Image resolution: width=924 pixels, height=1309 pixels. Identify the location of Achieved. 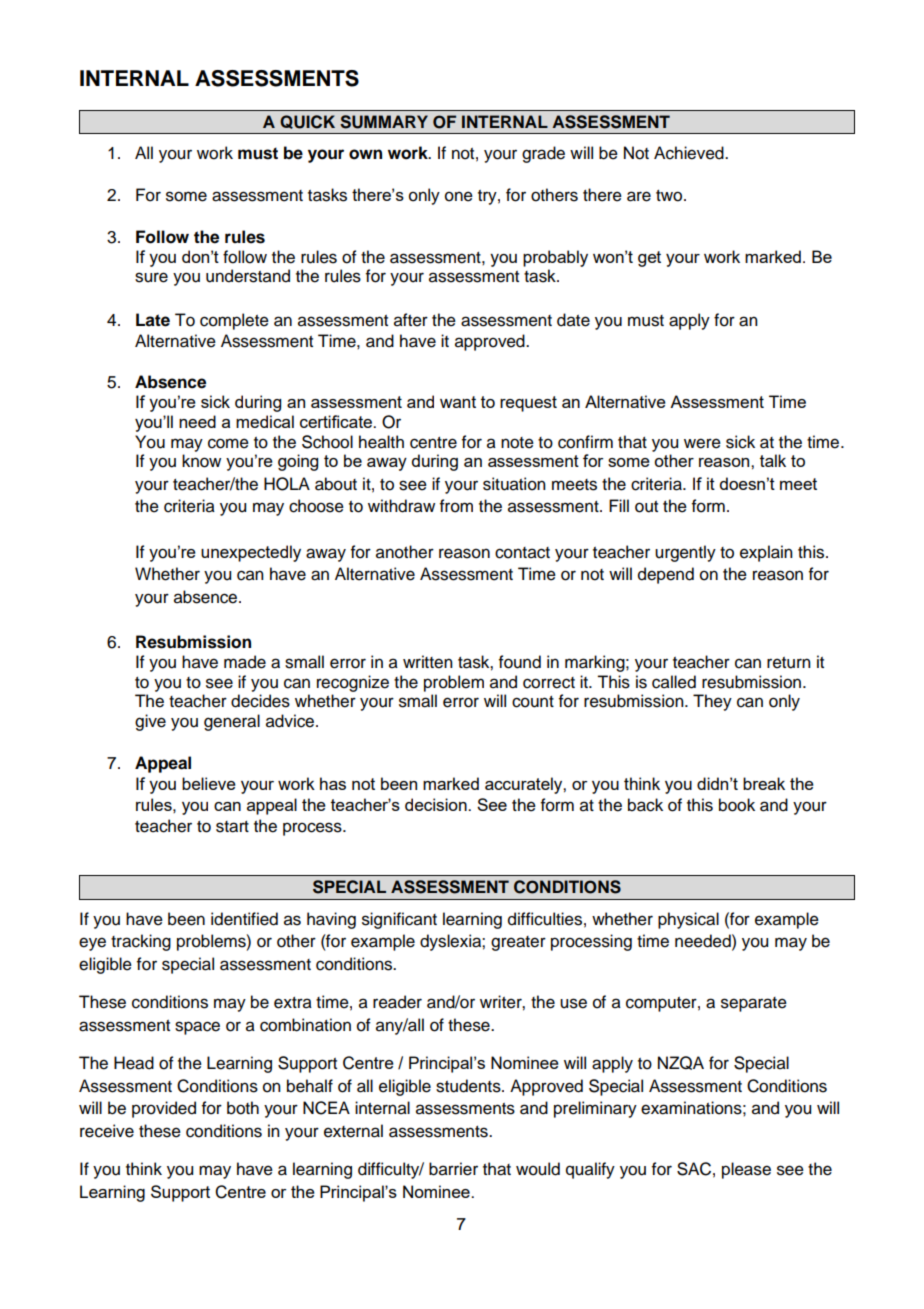
(690, 153).
